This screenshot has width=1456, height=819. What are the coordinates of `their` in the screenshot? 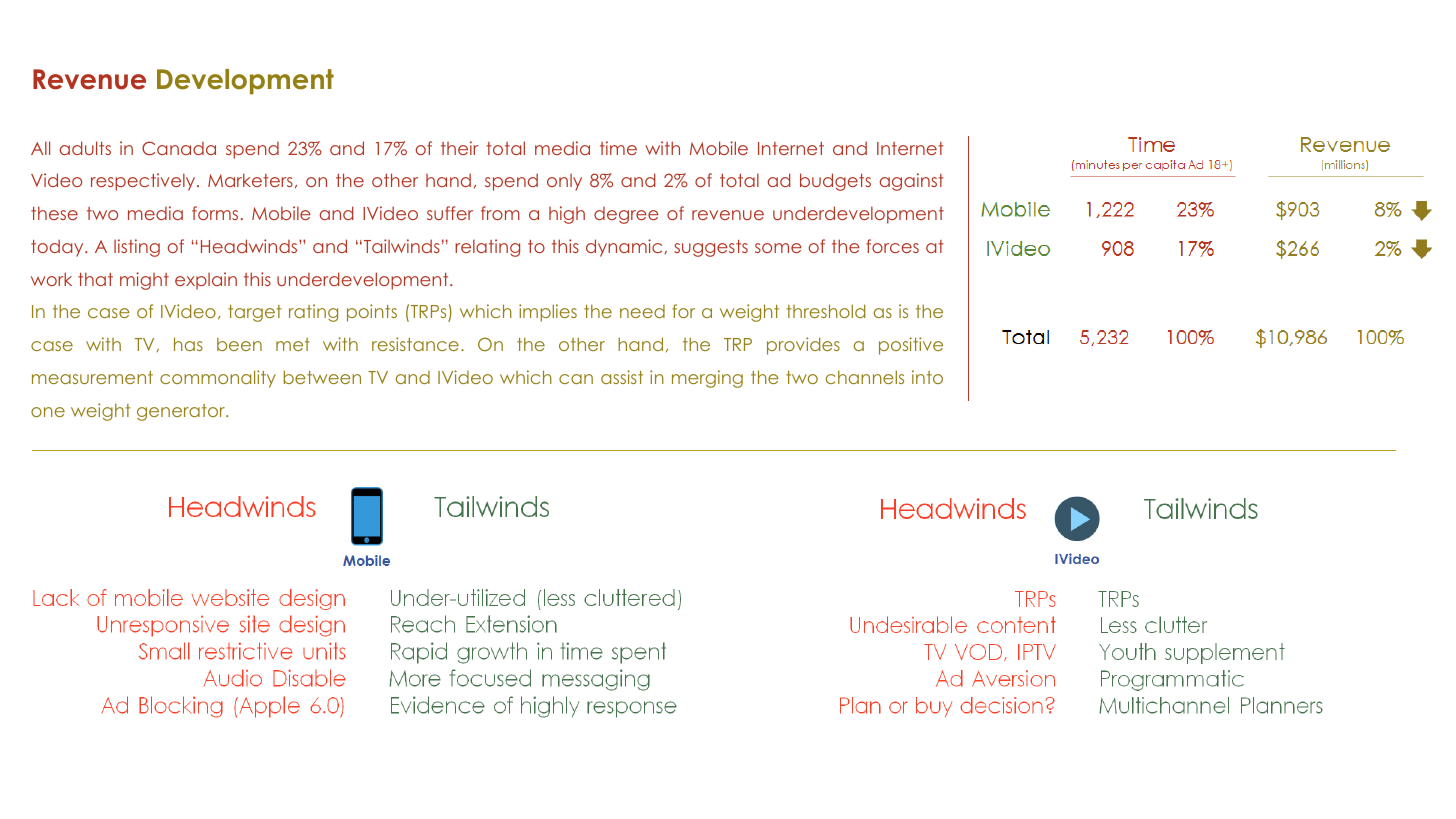 It's located at (459, 148).
